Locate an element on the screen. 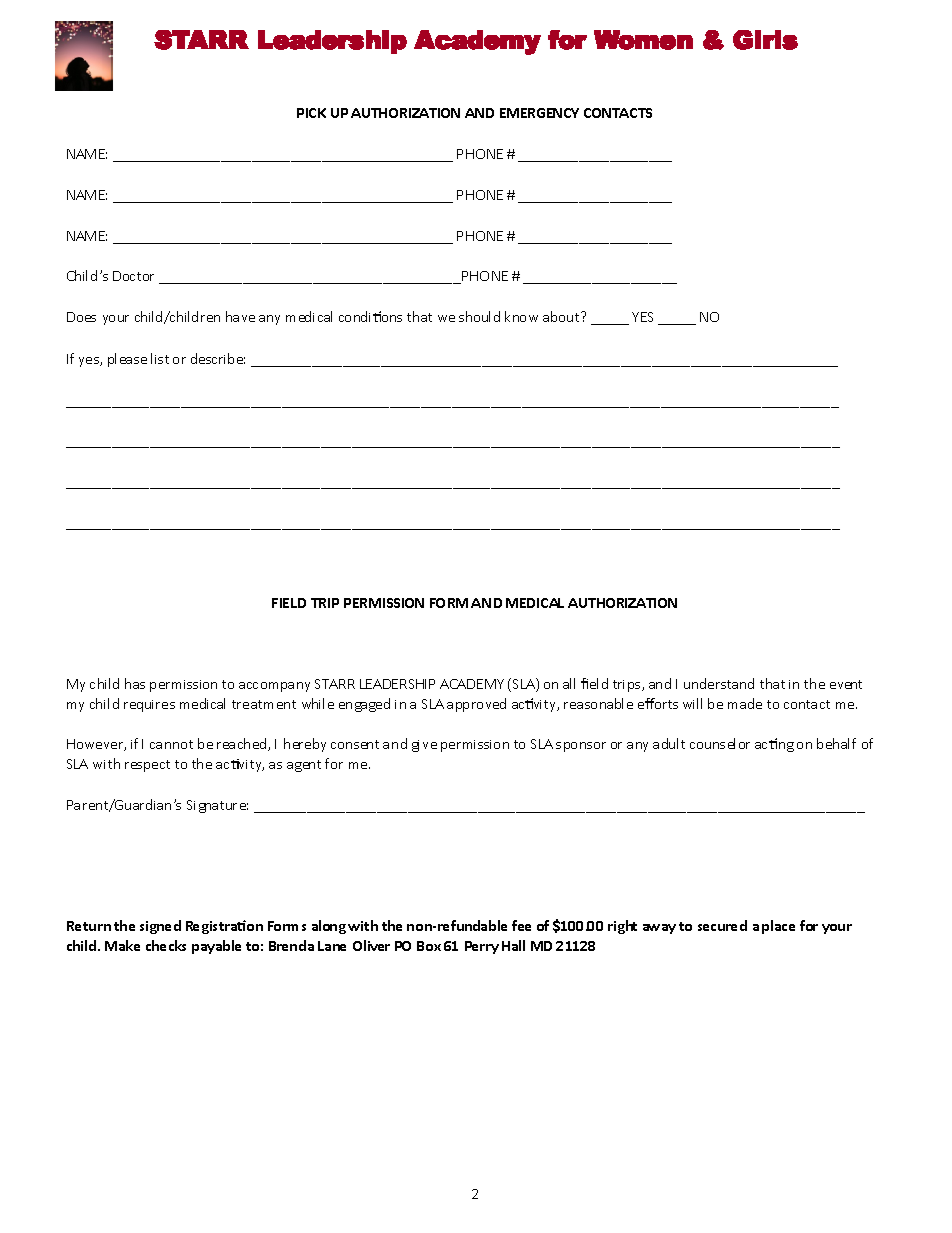 The height and width of the screenshot is (1233, 952). signed is located at coordinates (160, 927).
